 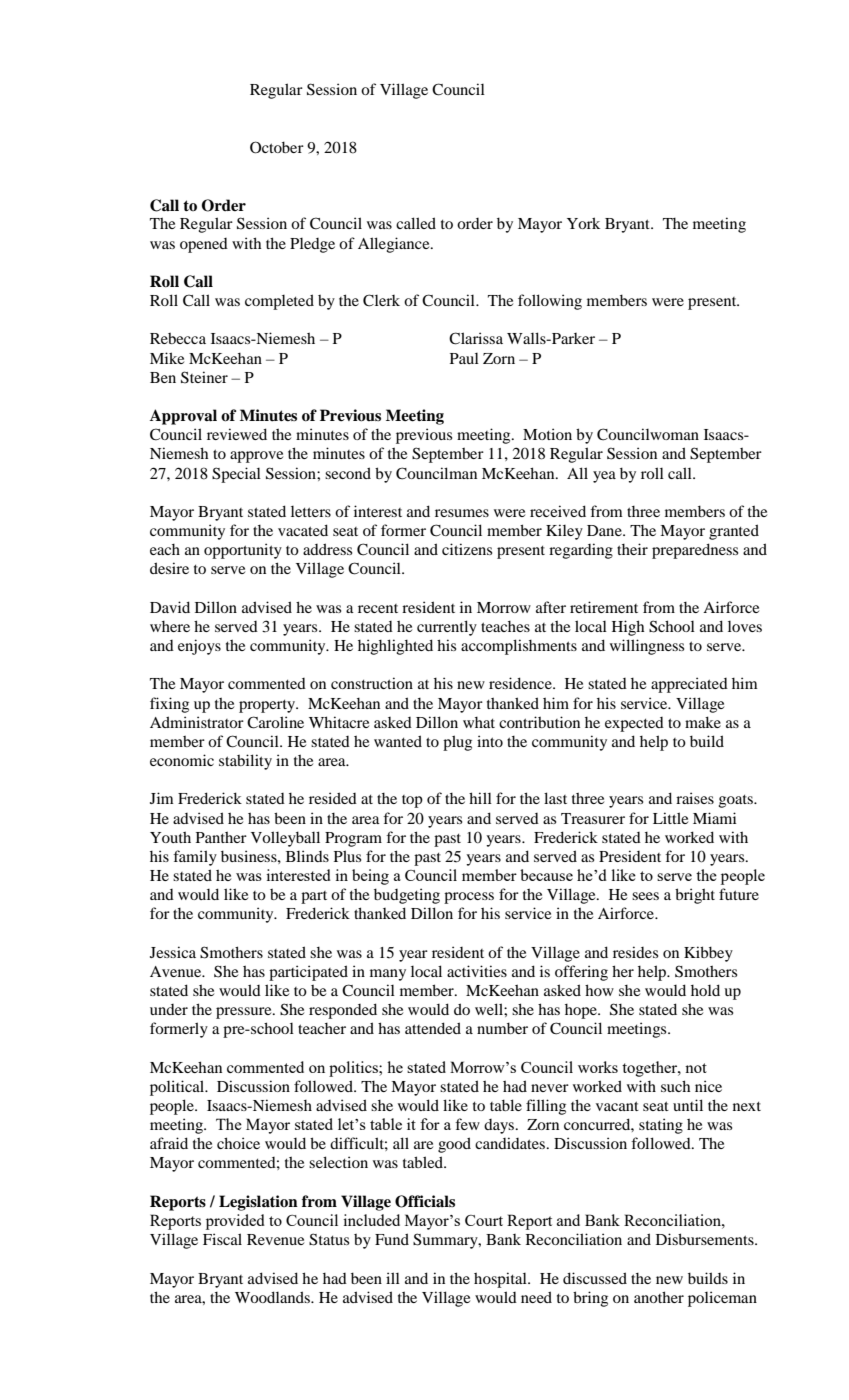 What do you see at coordinates (462, 513) in the page?
I see `resumes` at bounding box center [462, 513].
